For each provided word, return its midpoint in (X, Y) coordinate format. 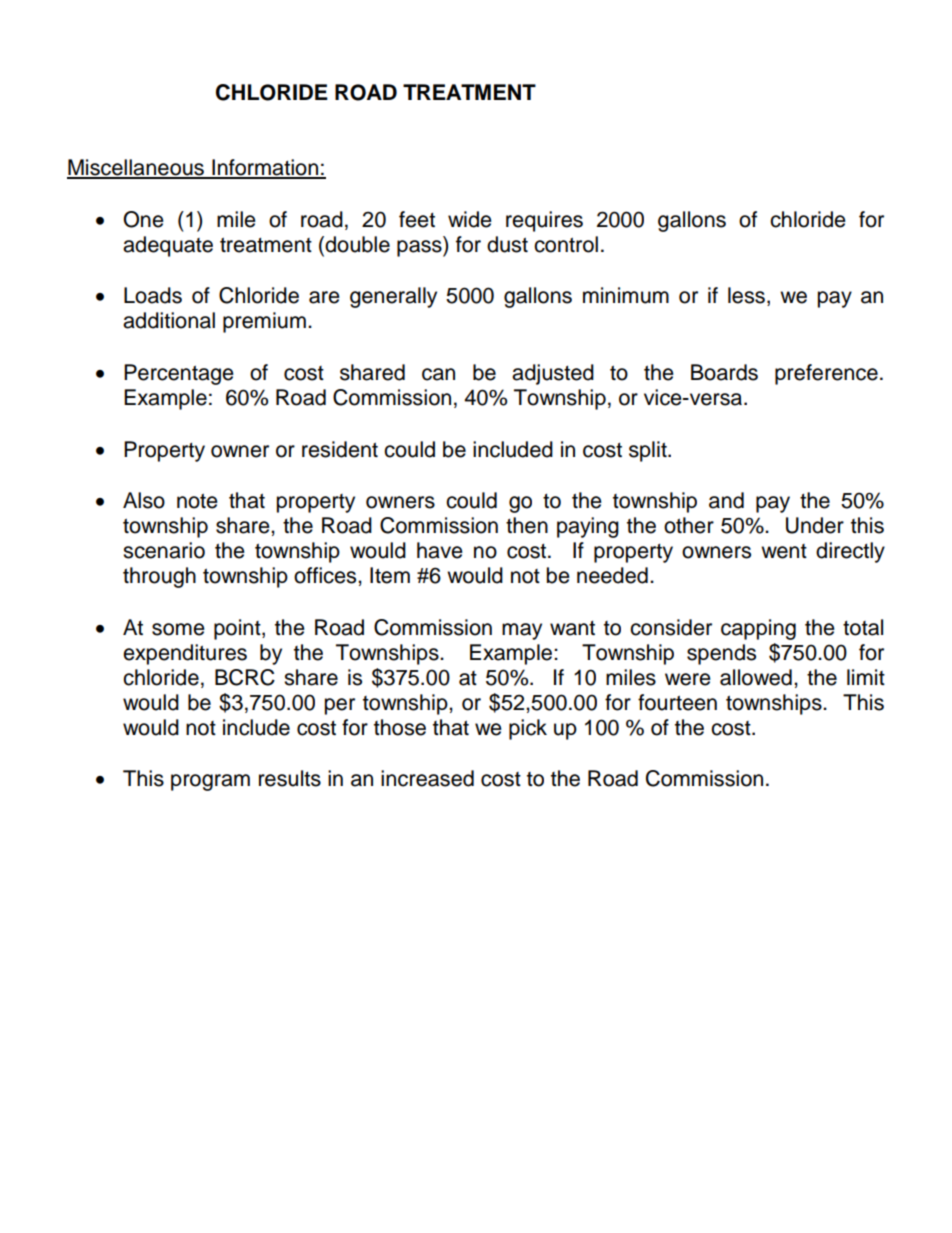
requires (544, 221)
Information (265, 168)
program (210, 782)
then (527, 525)
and (726, 500)
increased (427, 778)
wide (470, 219)
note (197, 501)
